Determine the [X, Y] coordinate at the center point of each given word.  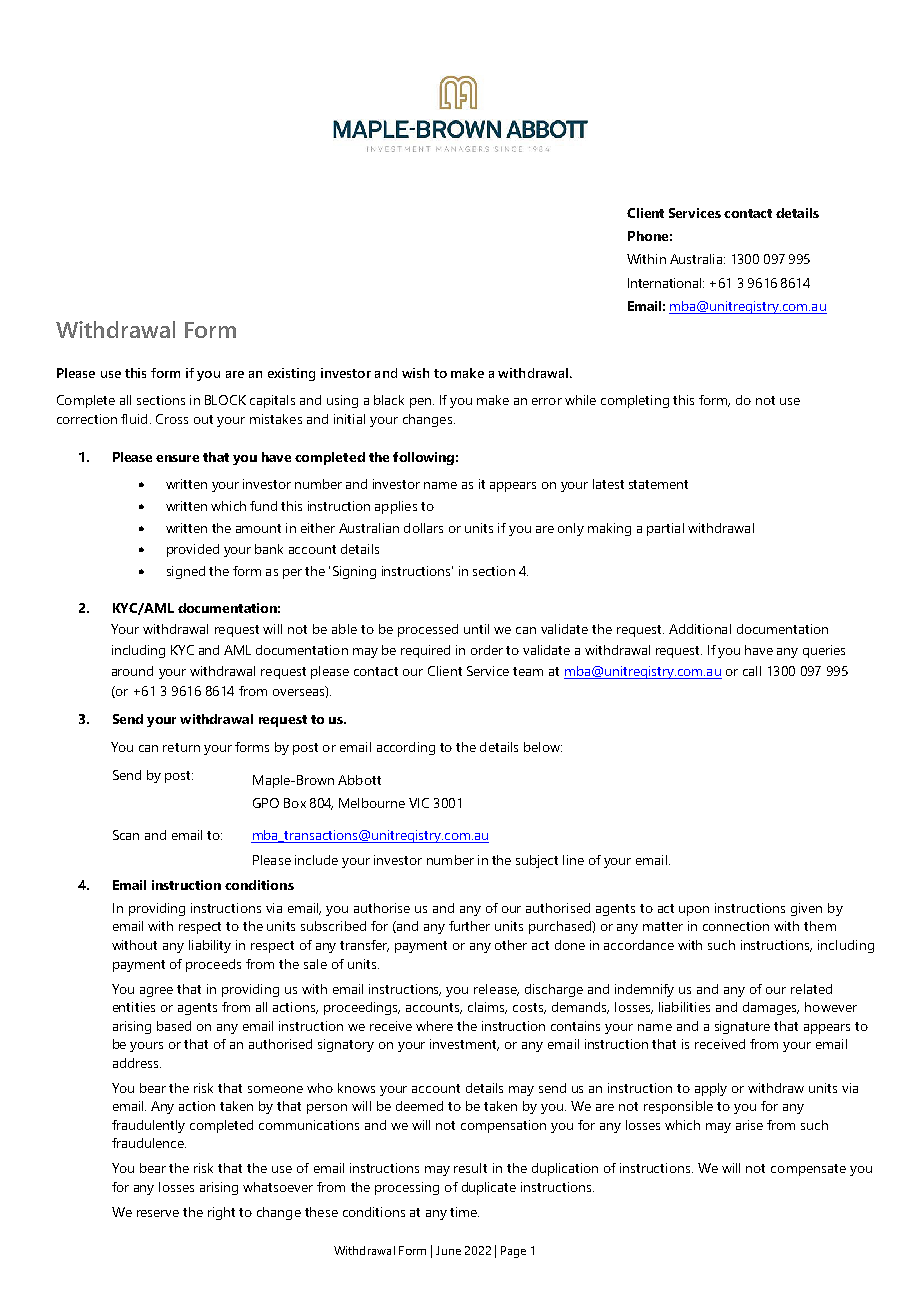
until [476, 629]
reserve [158, 1213]
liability [210, 946]
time [464, 1212]
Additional [700, 629]
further [469, 926]
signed [186, 572]
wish [415, 373]
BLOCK [225, 400]
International [664, 283]
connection [736, 926]
